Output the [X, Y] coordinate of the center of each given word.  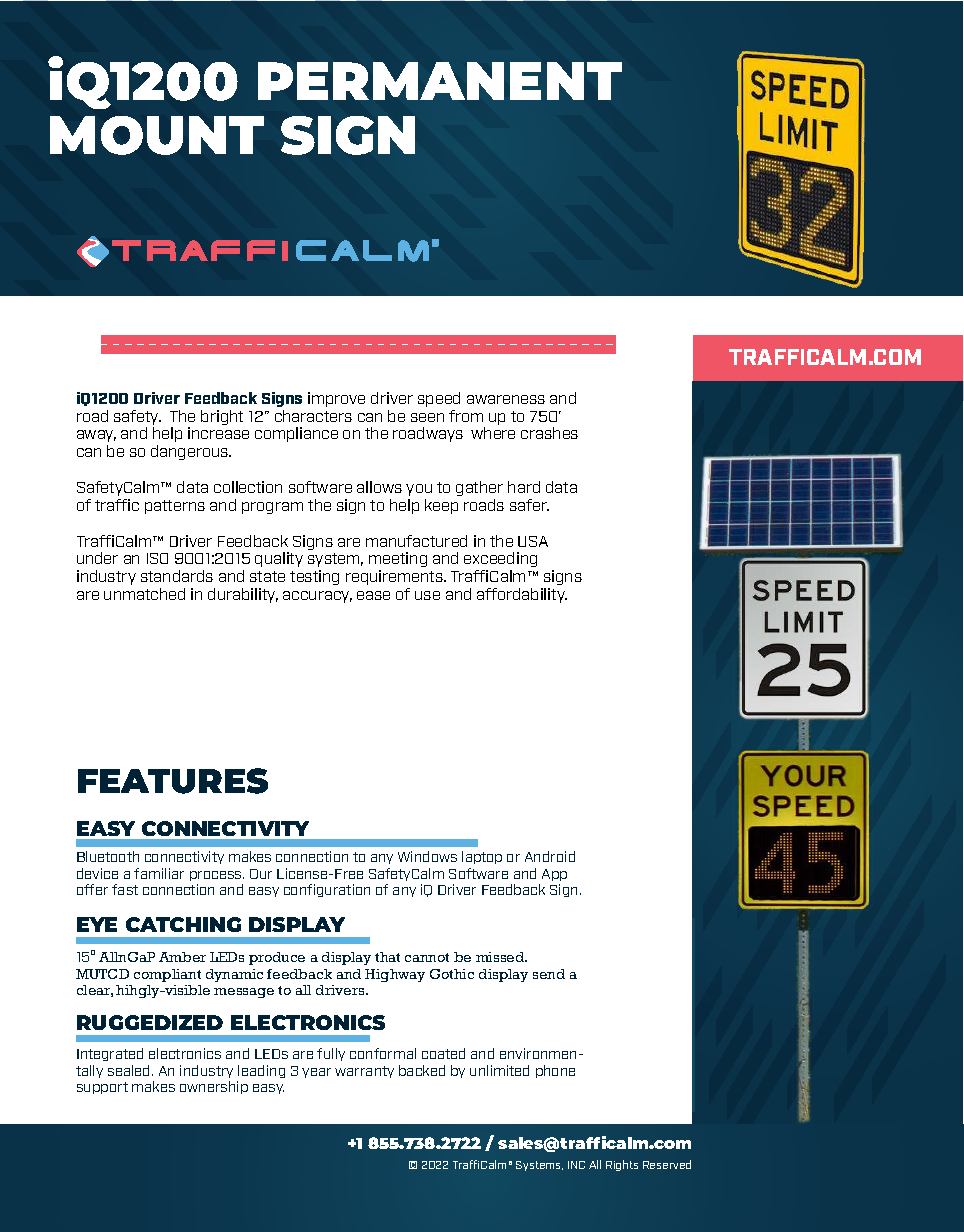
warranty [364, 1072]
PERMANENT [440, 81]
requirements [395, 577]
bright [222, 417]
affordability [522, 595]
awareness [506, 399]
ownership [214, 1087]
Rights [622, 1165]
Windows [427, 856]
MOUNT [157, 135]
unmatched [144, 594]
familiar [159, 873]
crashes [549, 433]
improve [336, 399]
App [554, 875]
